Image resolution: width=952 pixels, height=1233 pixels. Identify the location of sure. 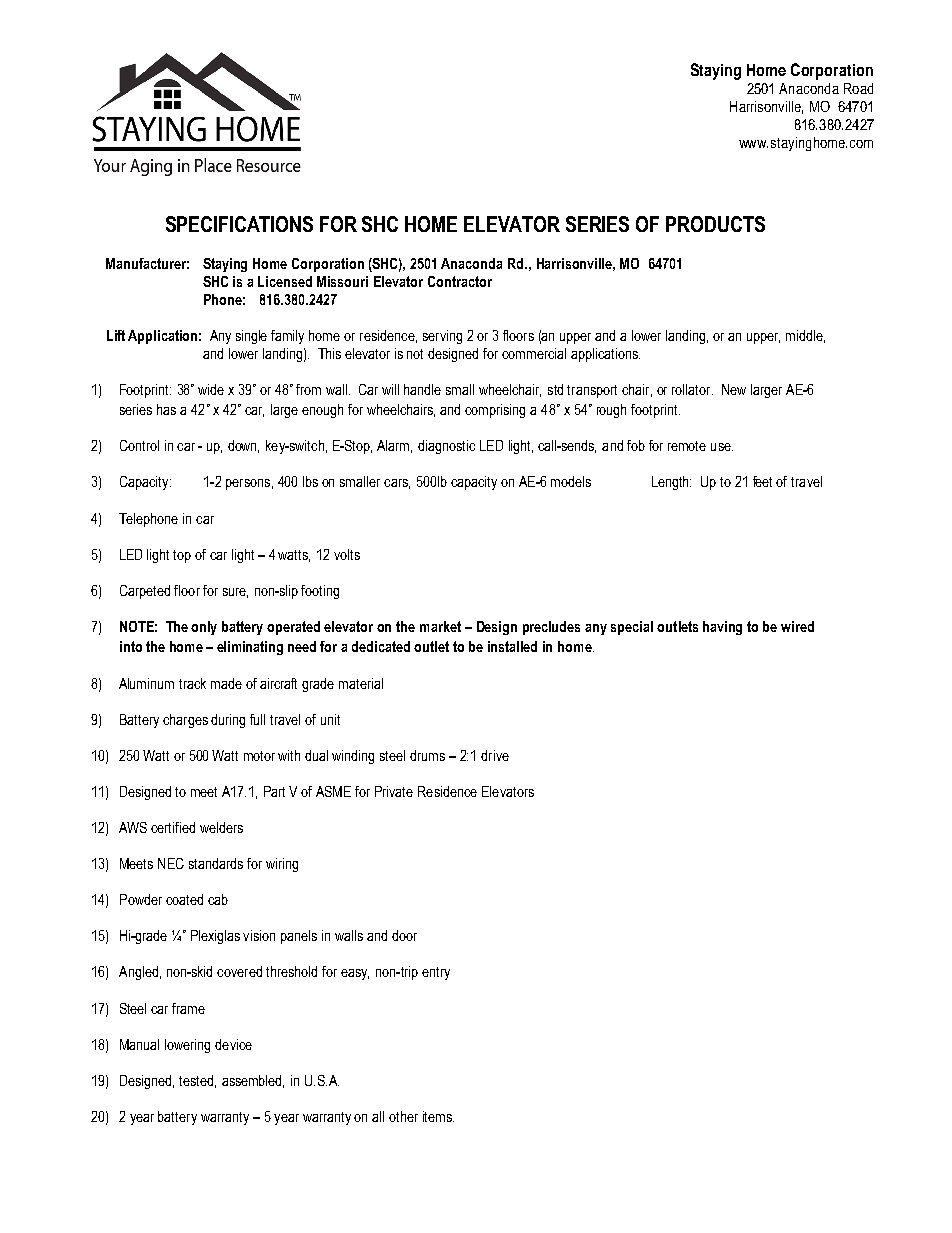
(235, 593).
